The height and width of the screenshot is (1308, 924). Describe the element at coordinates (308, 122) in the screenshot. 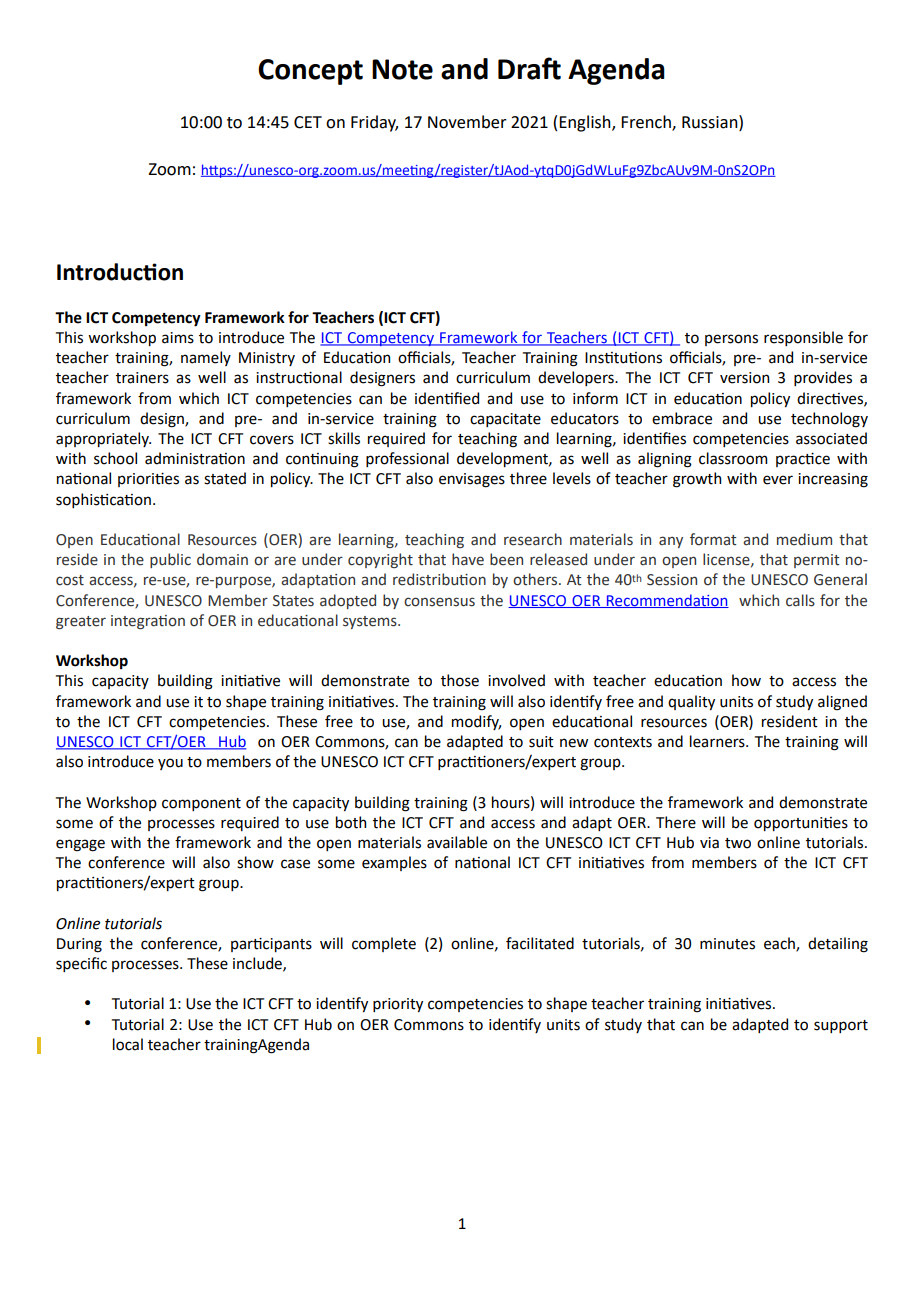

I see `CET` at that location.
